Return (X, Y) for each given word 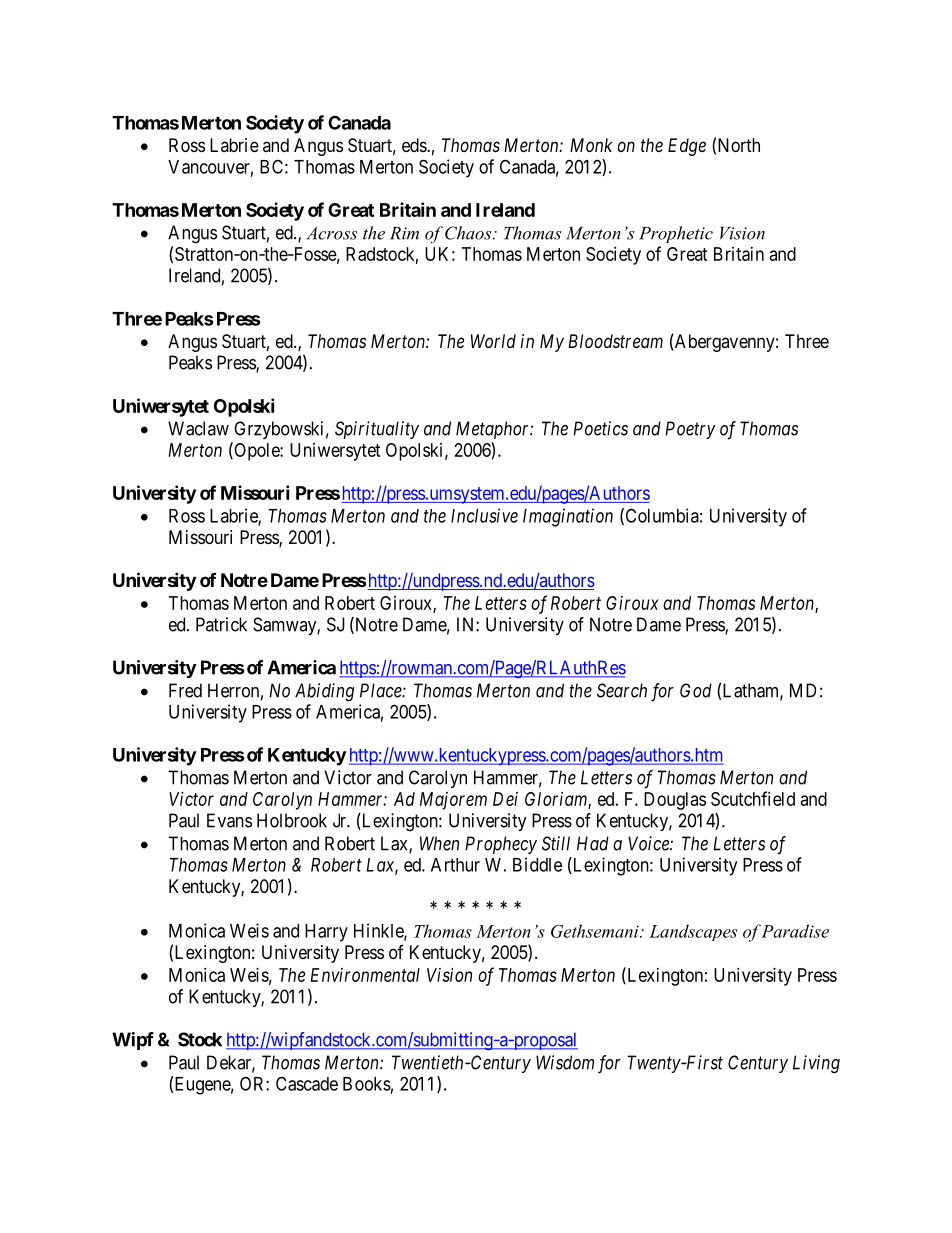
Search (622, 690)
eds (415, 145)
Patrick (221, 624)
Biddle (537, 864)
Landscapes (693, 932)
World (493, 341)
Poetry (690, 430)
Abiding (324, 692)
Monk (591, 145)
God (696, 690)
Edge (687, 147)
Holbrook (292, 820)
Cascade (307, 1083)
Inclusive (484, 515)
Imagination (568, 517)
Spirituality (377, 430)
